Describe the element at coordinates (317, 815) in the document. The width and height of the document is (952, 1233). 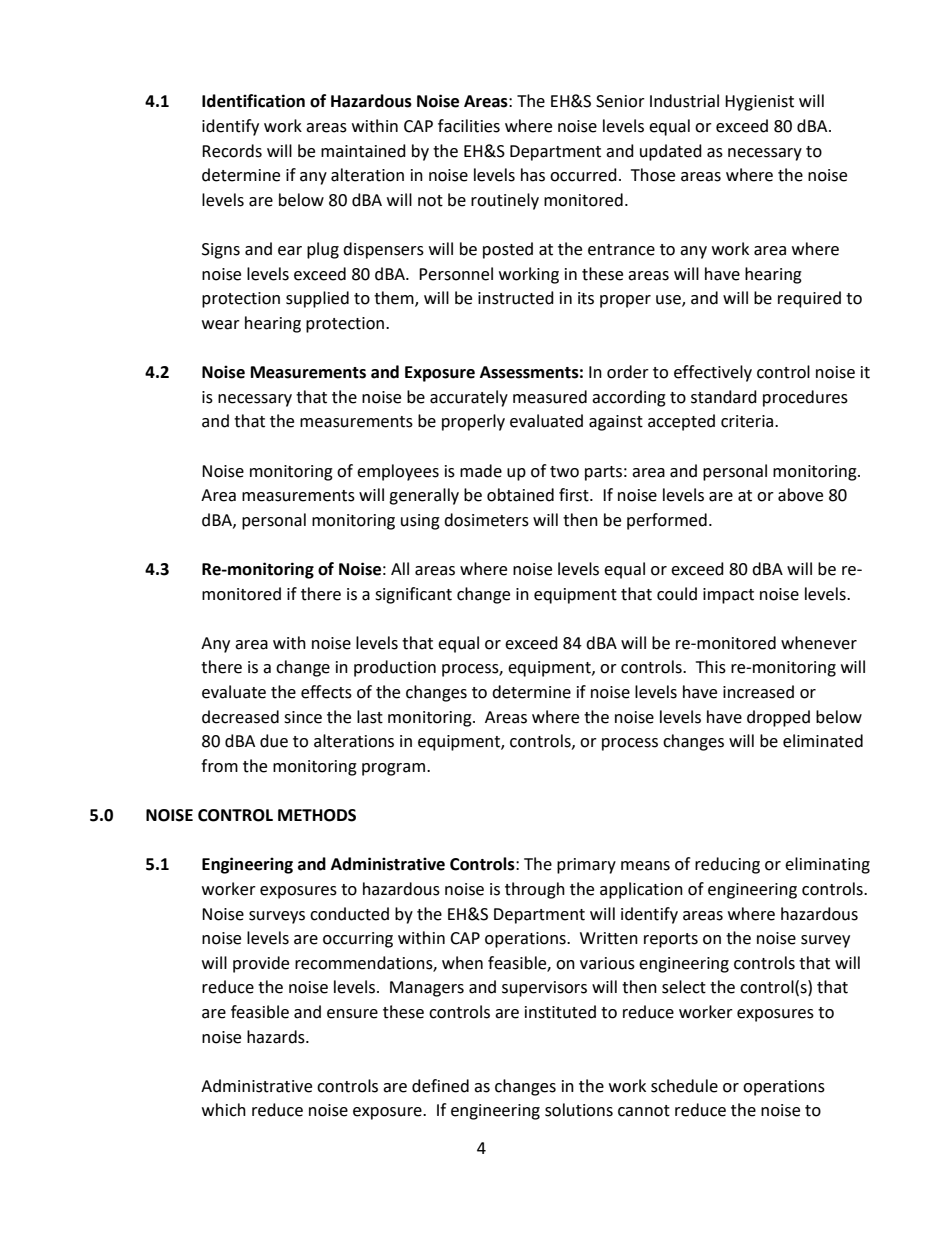
I see `METHODS` at that location.
